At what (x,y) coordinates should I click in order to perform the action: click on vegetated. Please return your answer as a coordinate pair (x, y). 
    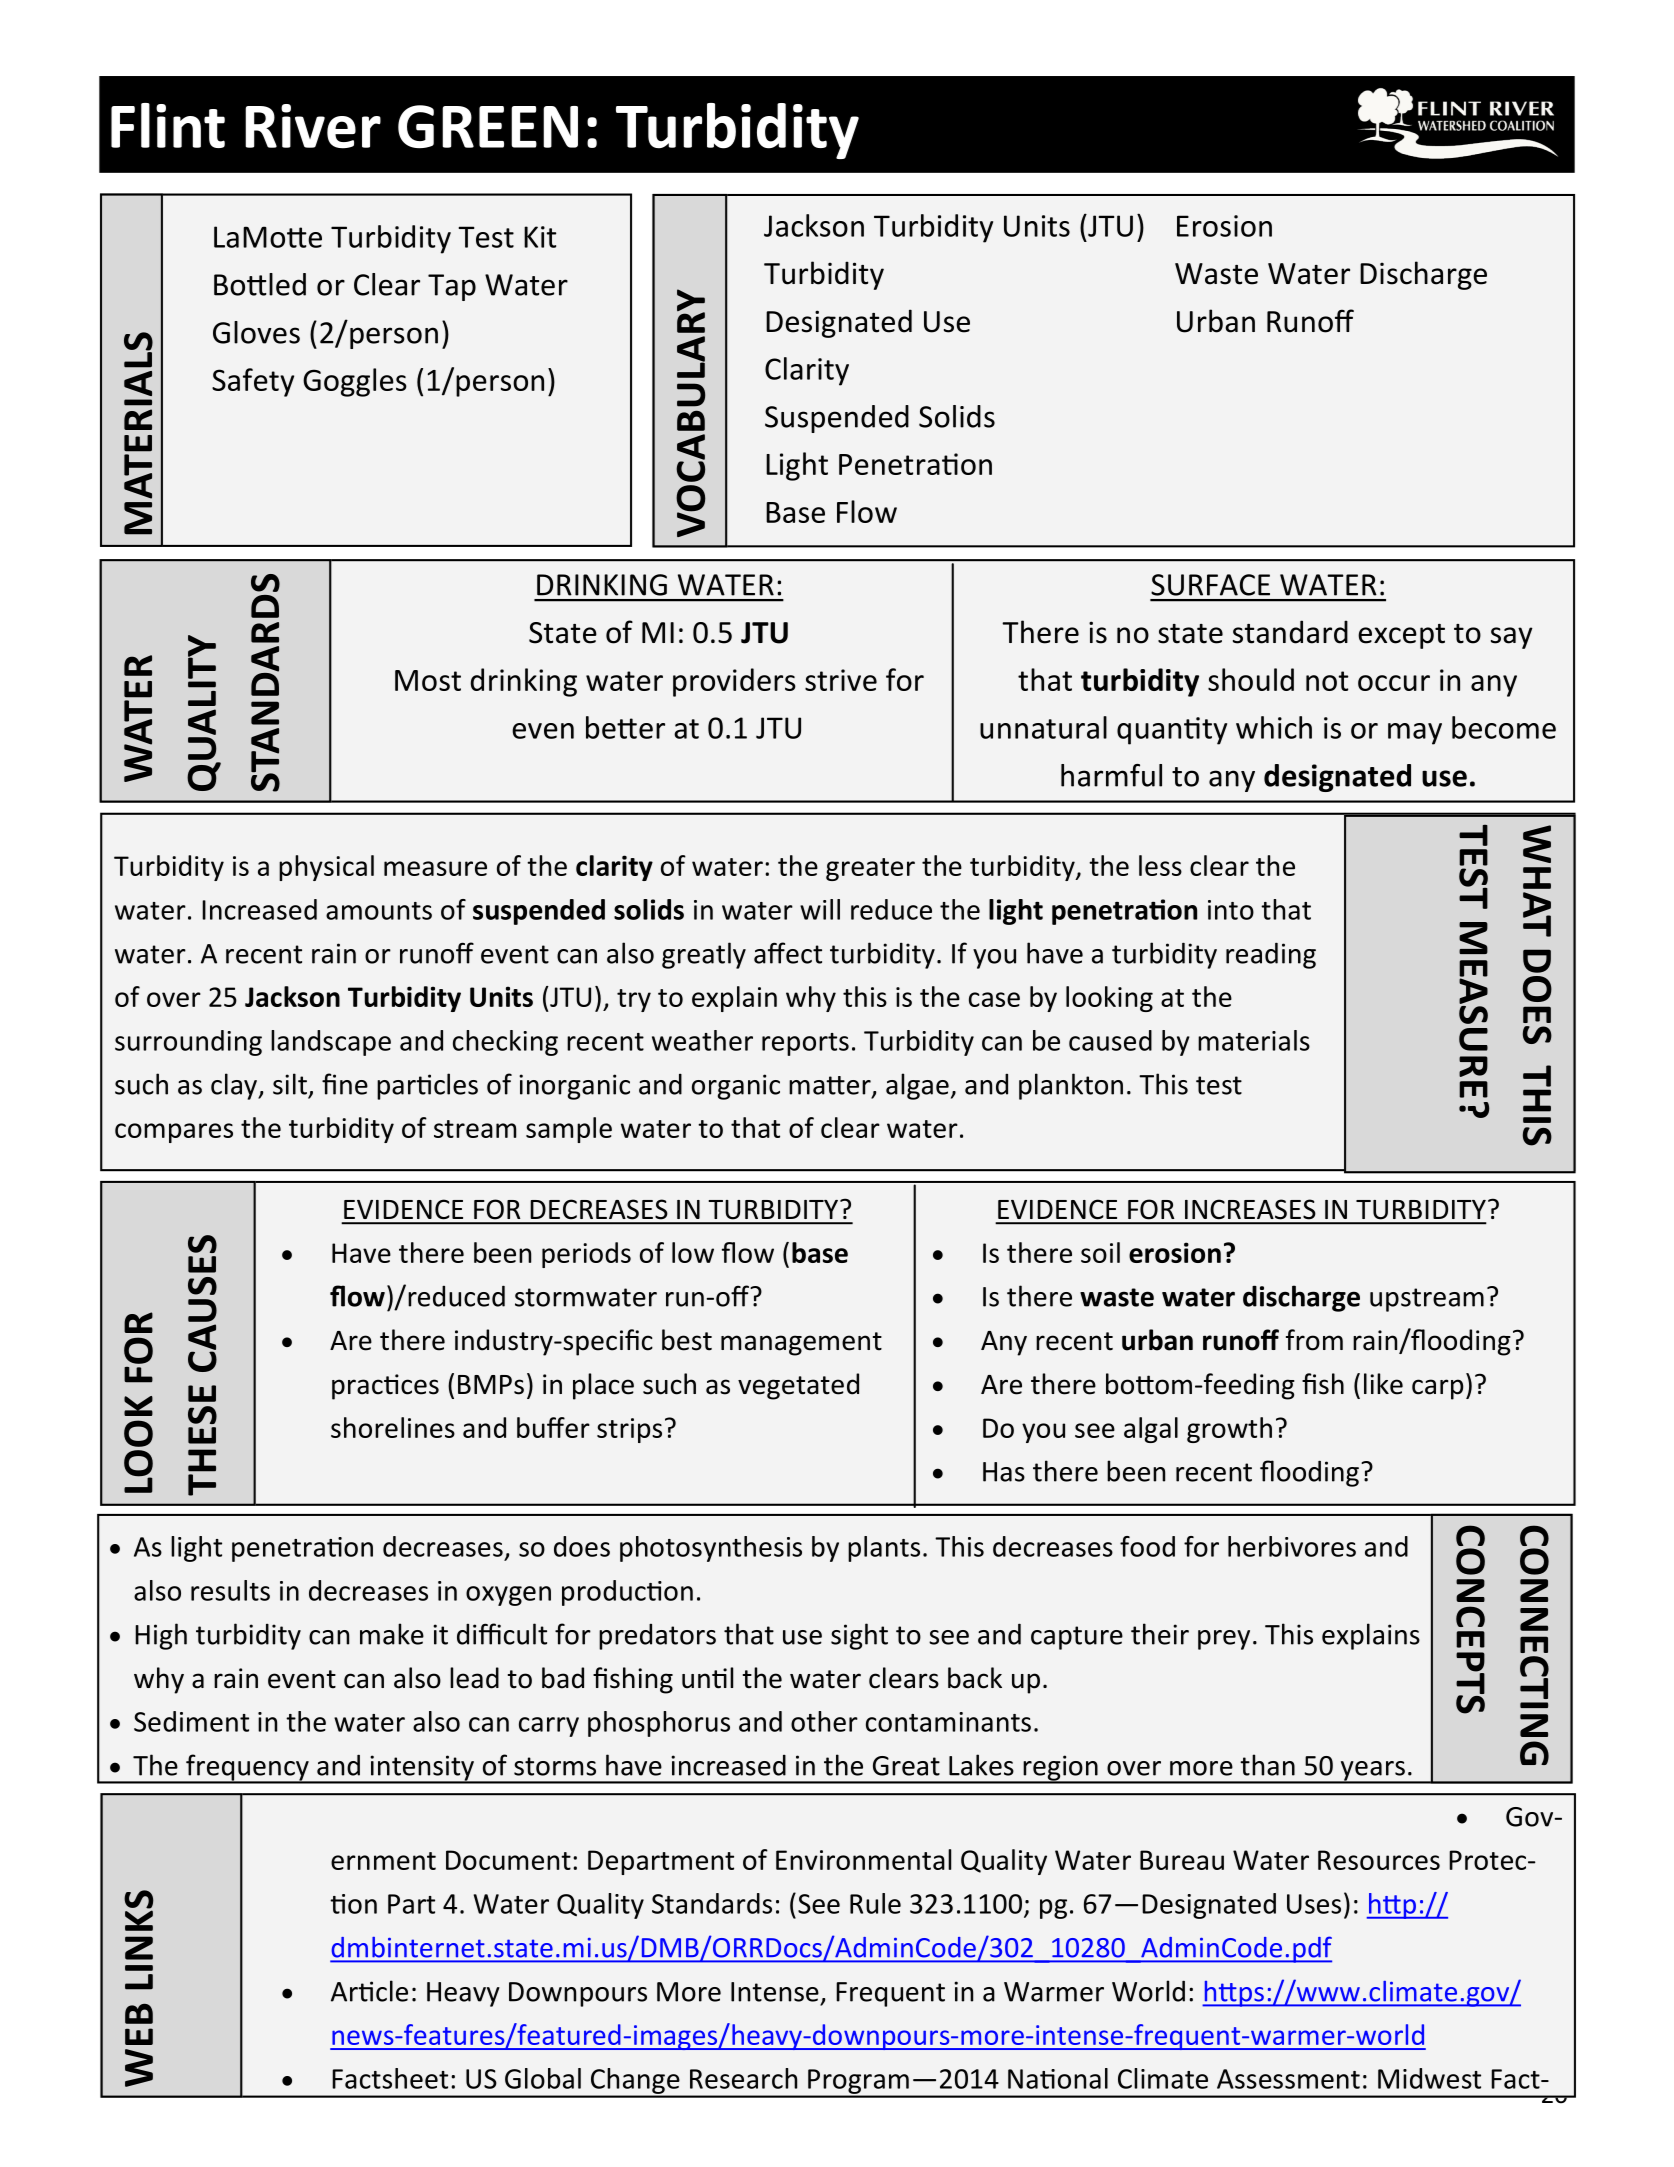
    Looking at the image, I should click on (798, 1386).
